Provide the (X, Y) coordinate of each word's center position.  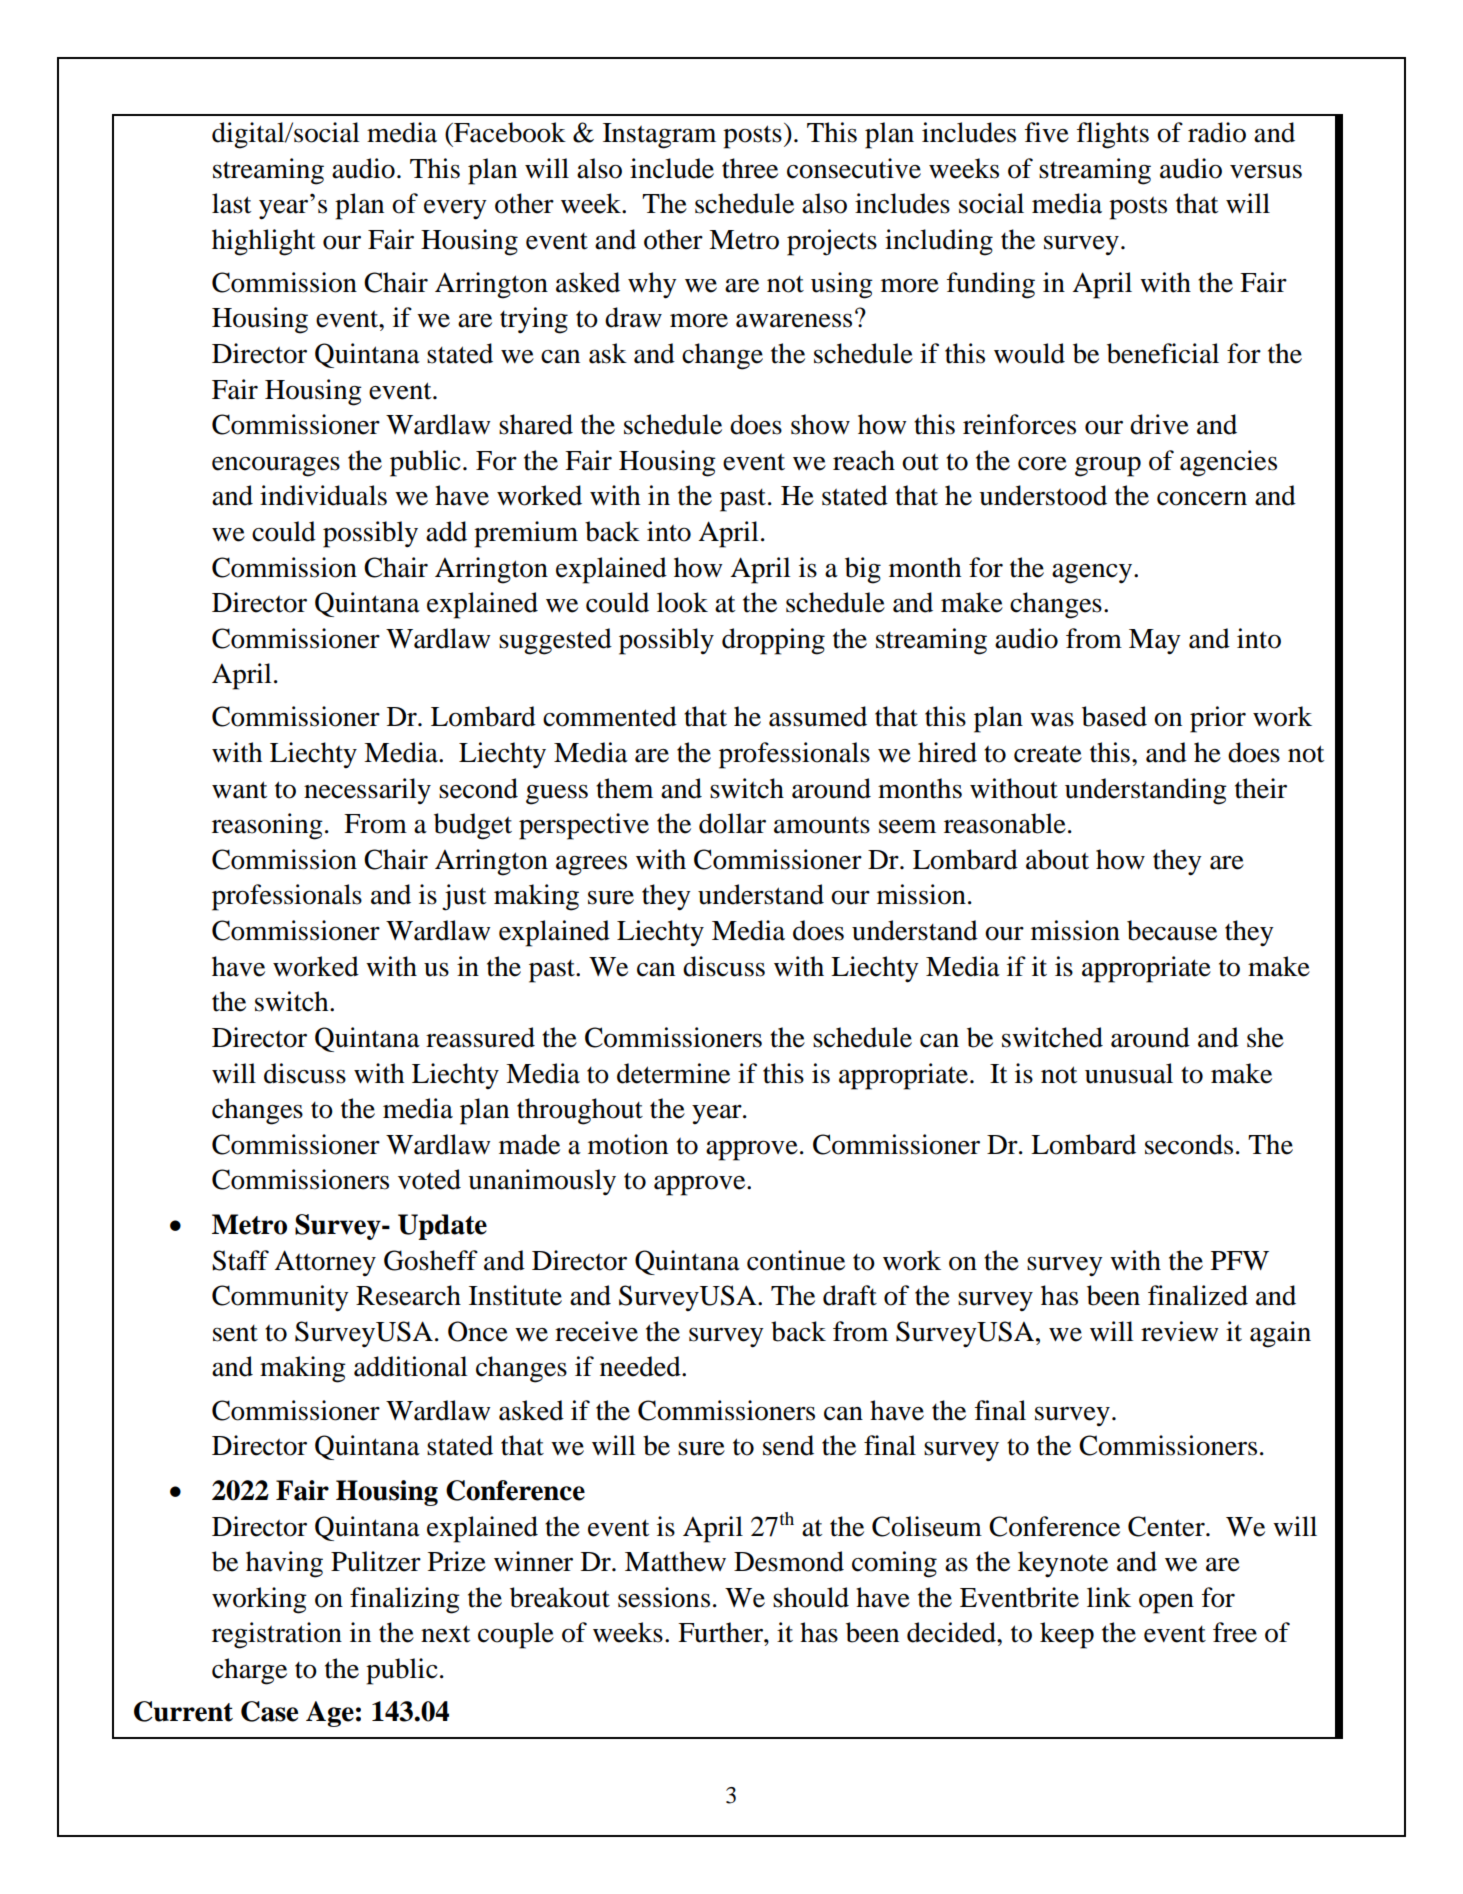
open (1166, 1603)
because (1172, 930)
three (750, 168)
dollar (732, 823)
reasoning (267, 826)
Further (721, 1632)
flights (1113, 135)
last (231, 203)
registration (277, 1635)
